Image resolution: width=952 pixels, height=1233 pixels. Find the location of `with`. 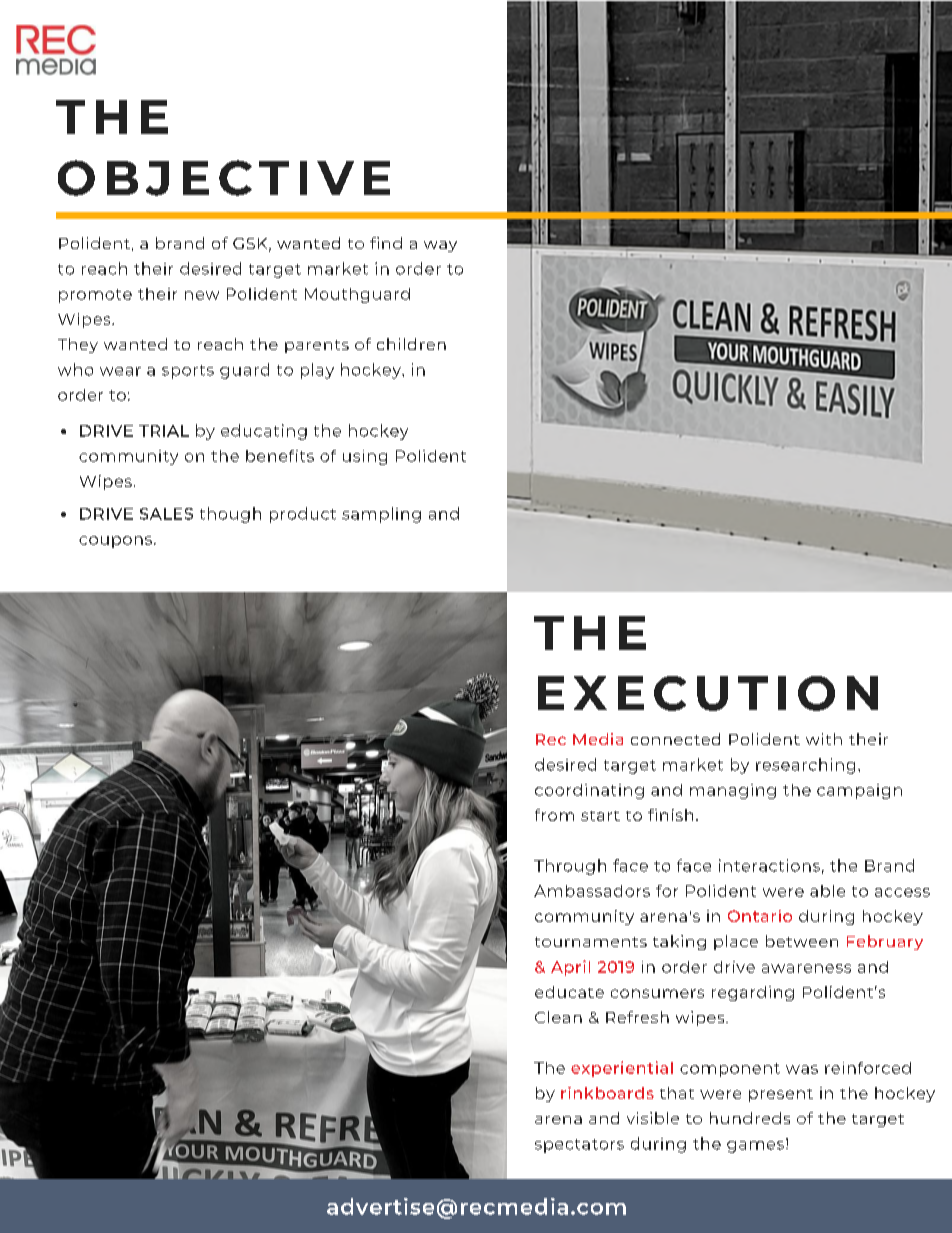

with is located at coordinates (824, 739).
